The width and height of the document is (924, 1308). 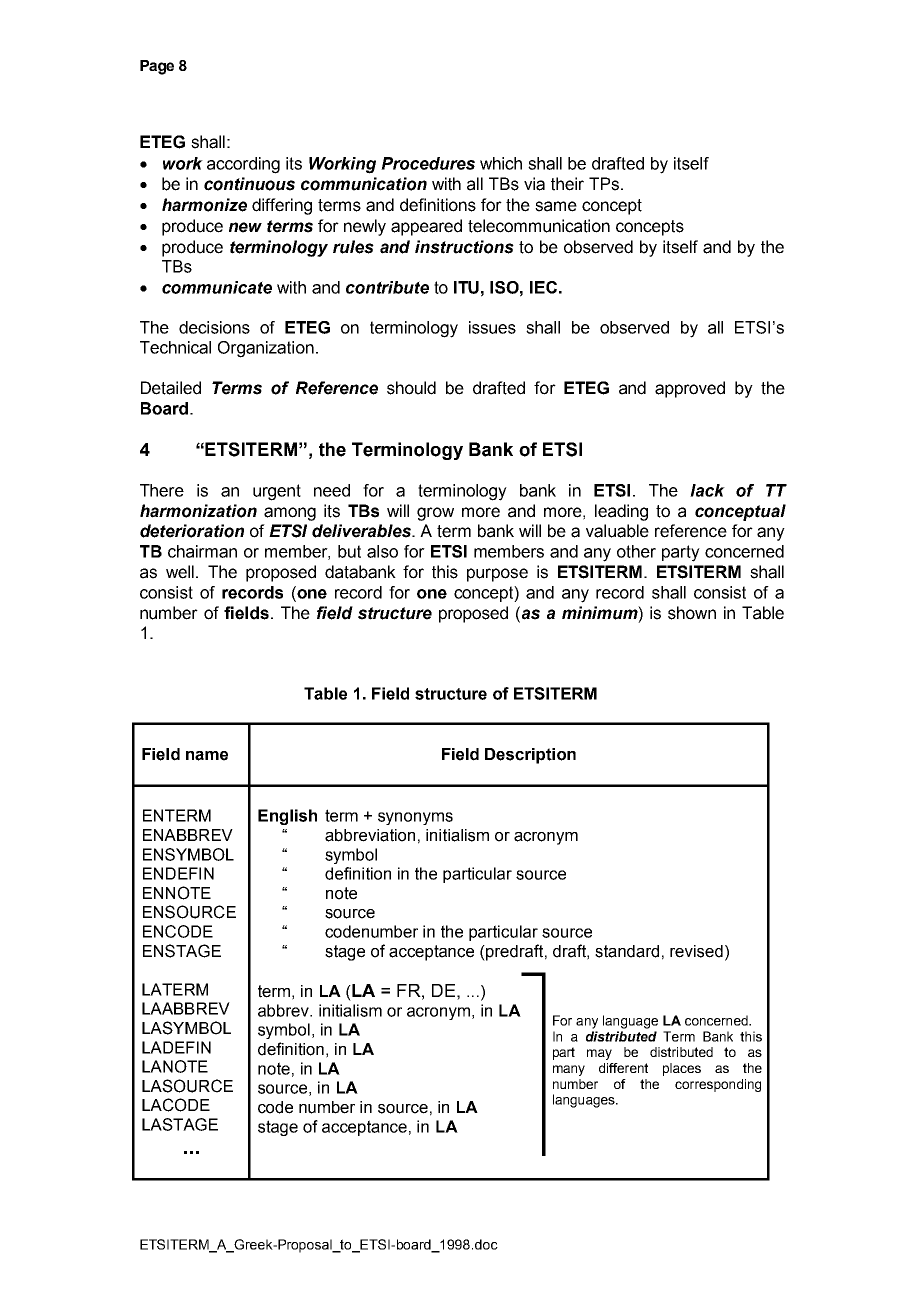 I want to click on different, so click(x=623, y=1068).
